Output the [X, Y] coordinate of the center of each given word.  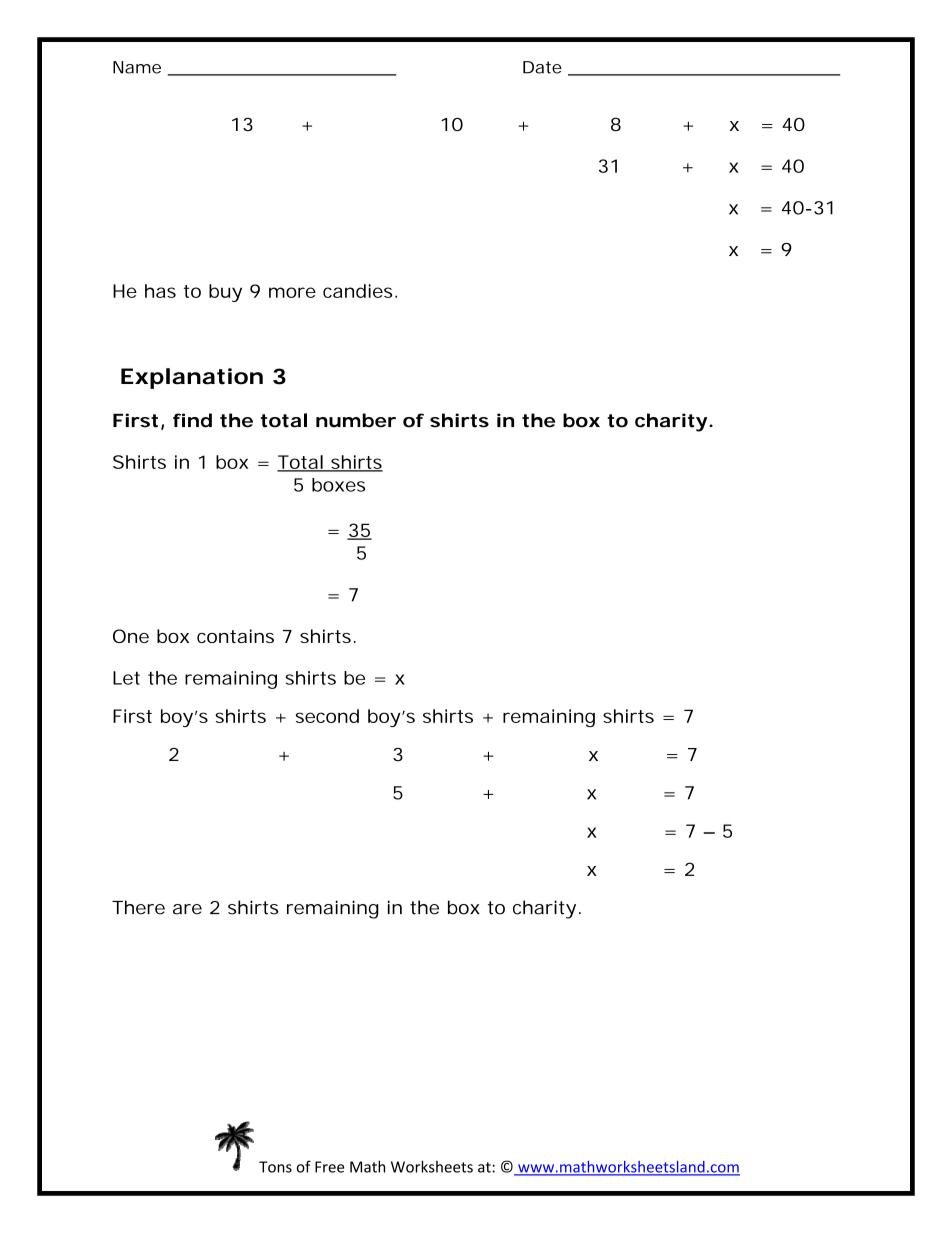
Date [542, 67]
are [187, 909]
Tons [275, 1167]
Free [329, 1167]
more [292, 292]
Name [137, 67]
